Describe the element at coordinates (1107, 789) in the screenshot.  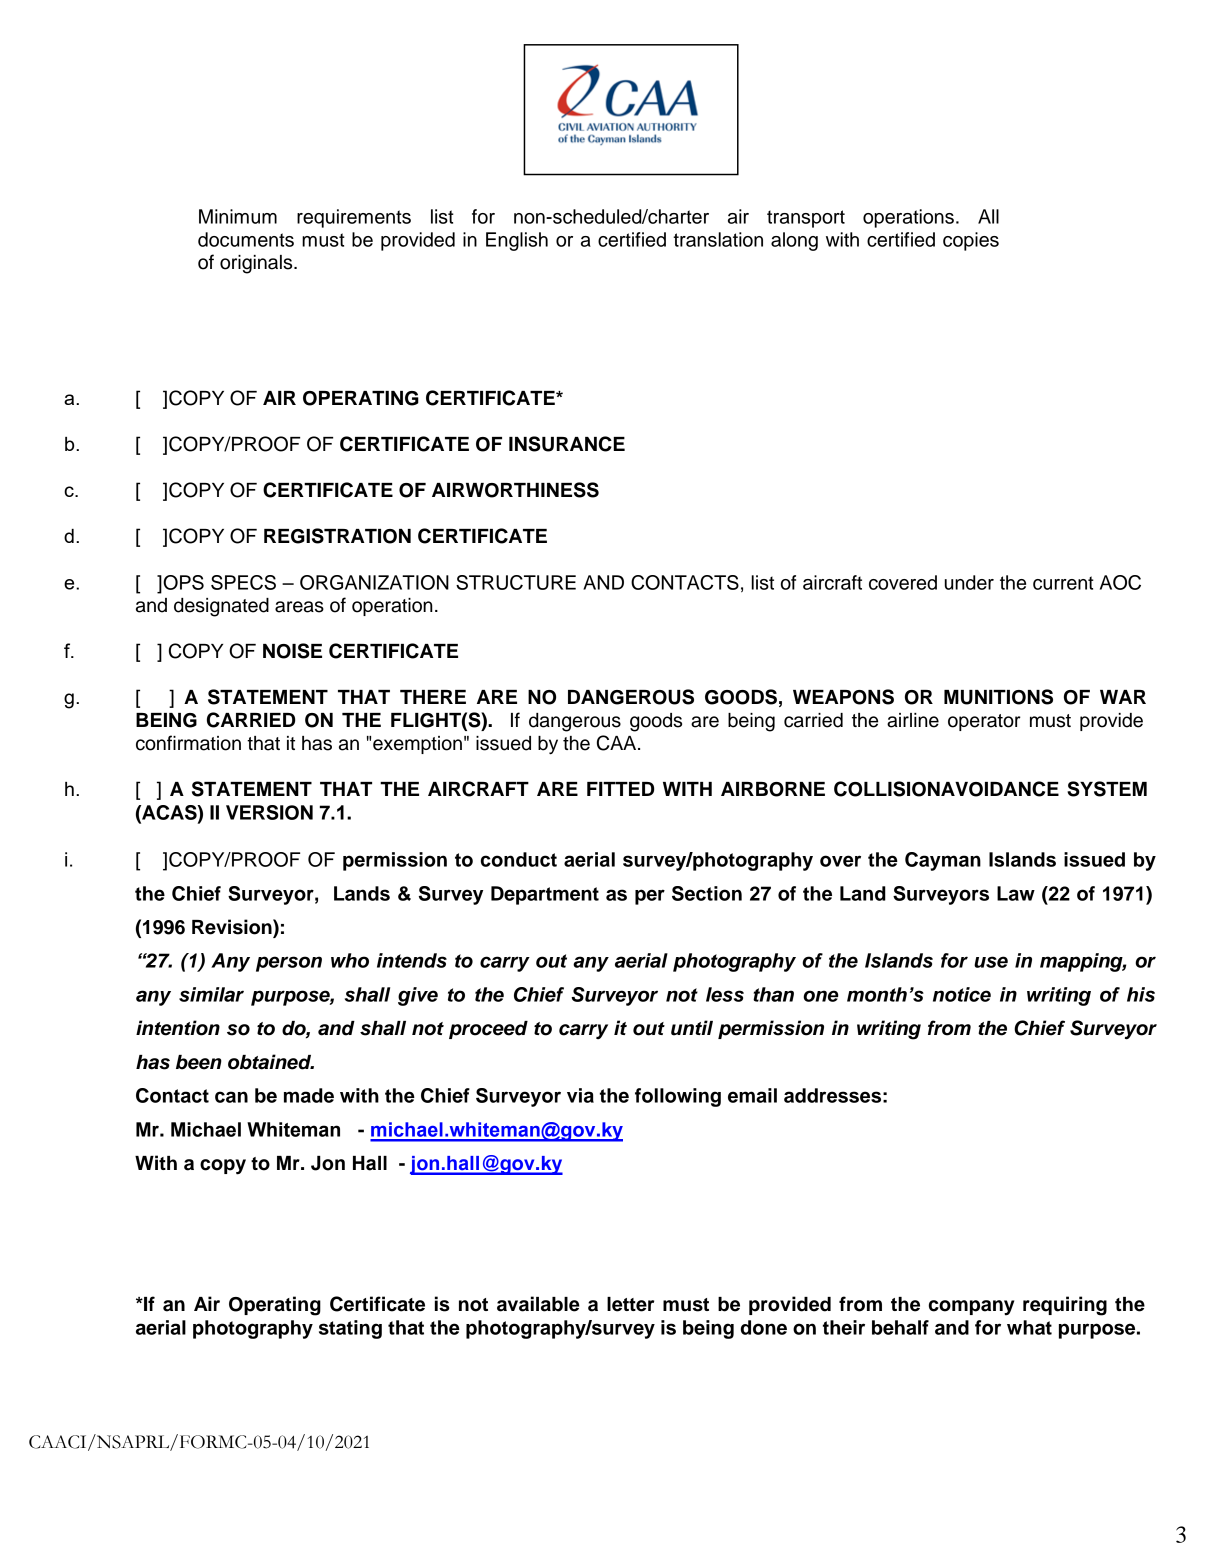
I see `SYSTEM` at that location.
